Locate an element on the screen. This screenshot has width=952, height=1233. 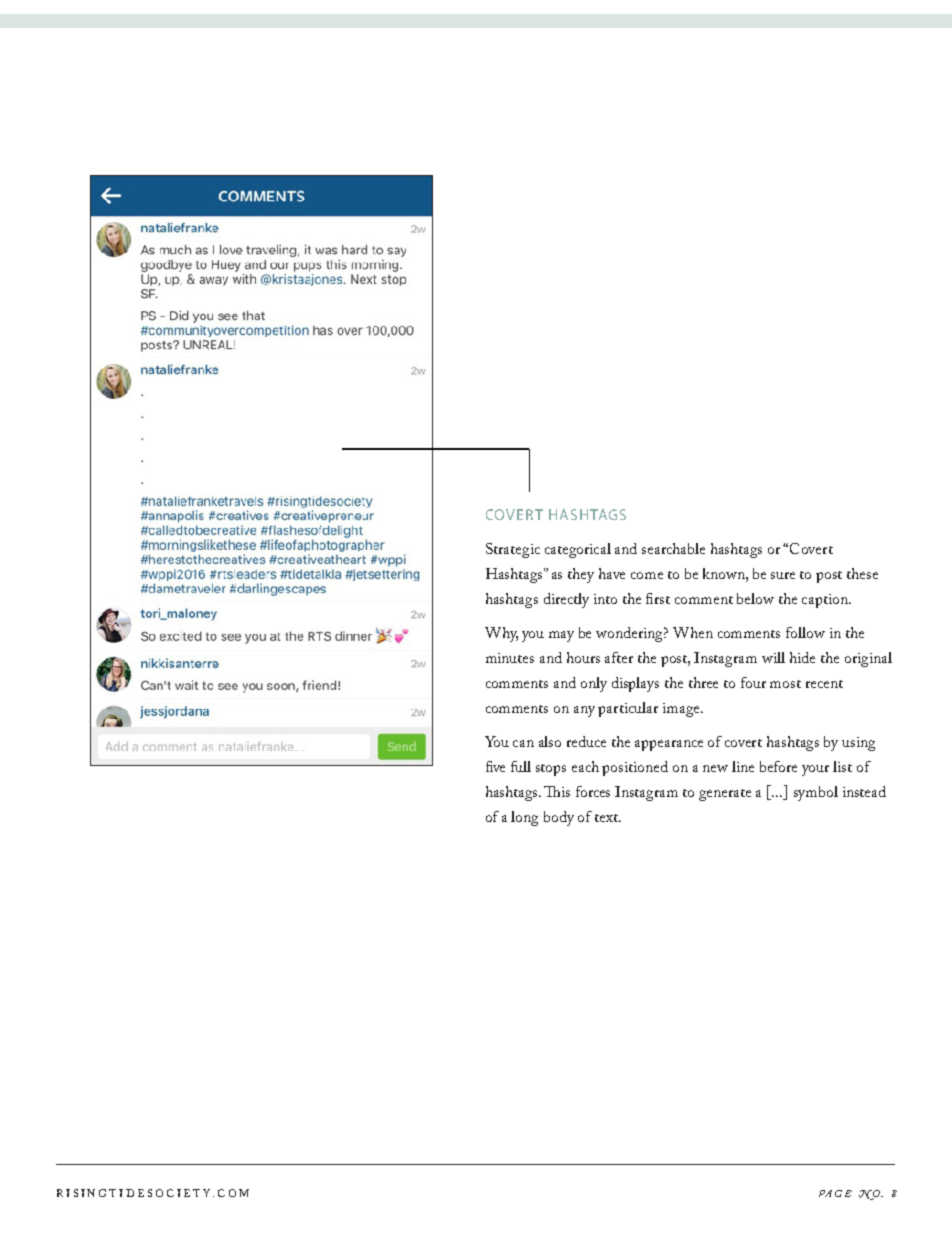
follow is located at coordinates (805, 632).
